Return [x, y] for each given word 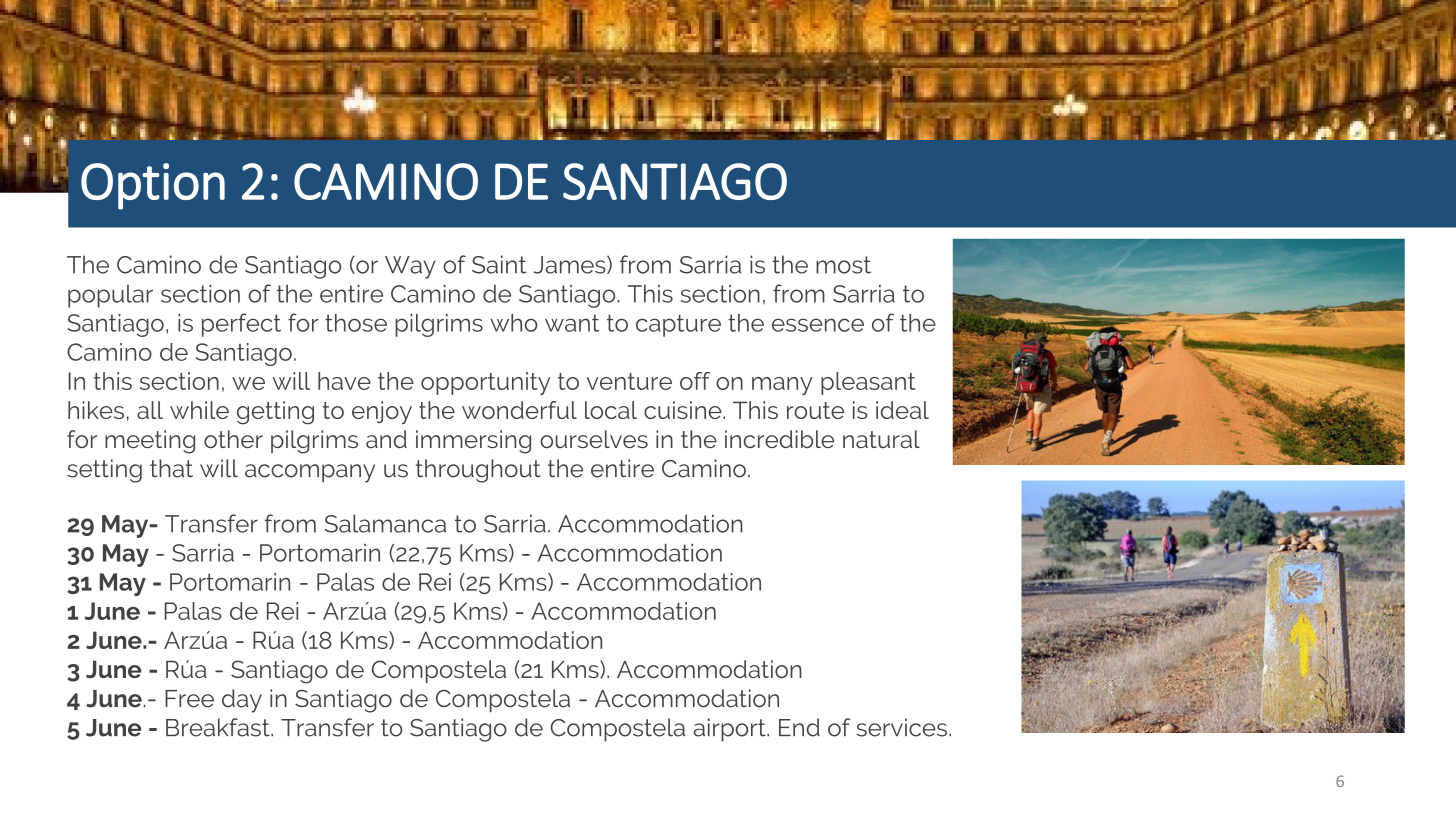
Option [153, 186]
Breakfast [219, 727]
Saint [499, 264]
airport [730, 730]
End [799, 727]
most [843, 265]
